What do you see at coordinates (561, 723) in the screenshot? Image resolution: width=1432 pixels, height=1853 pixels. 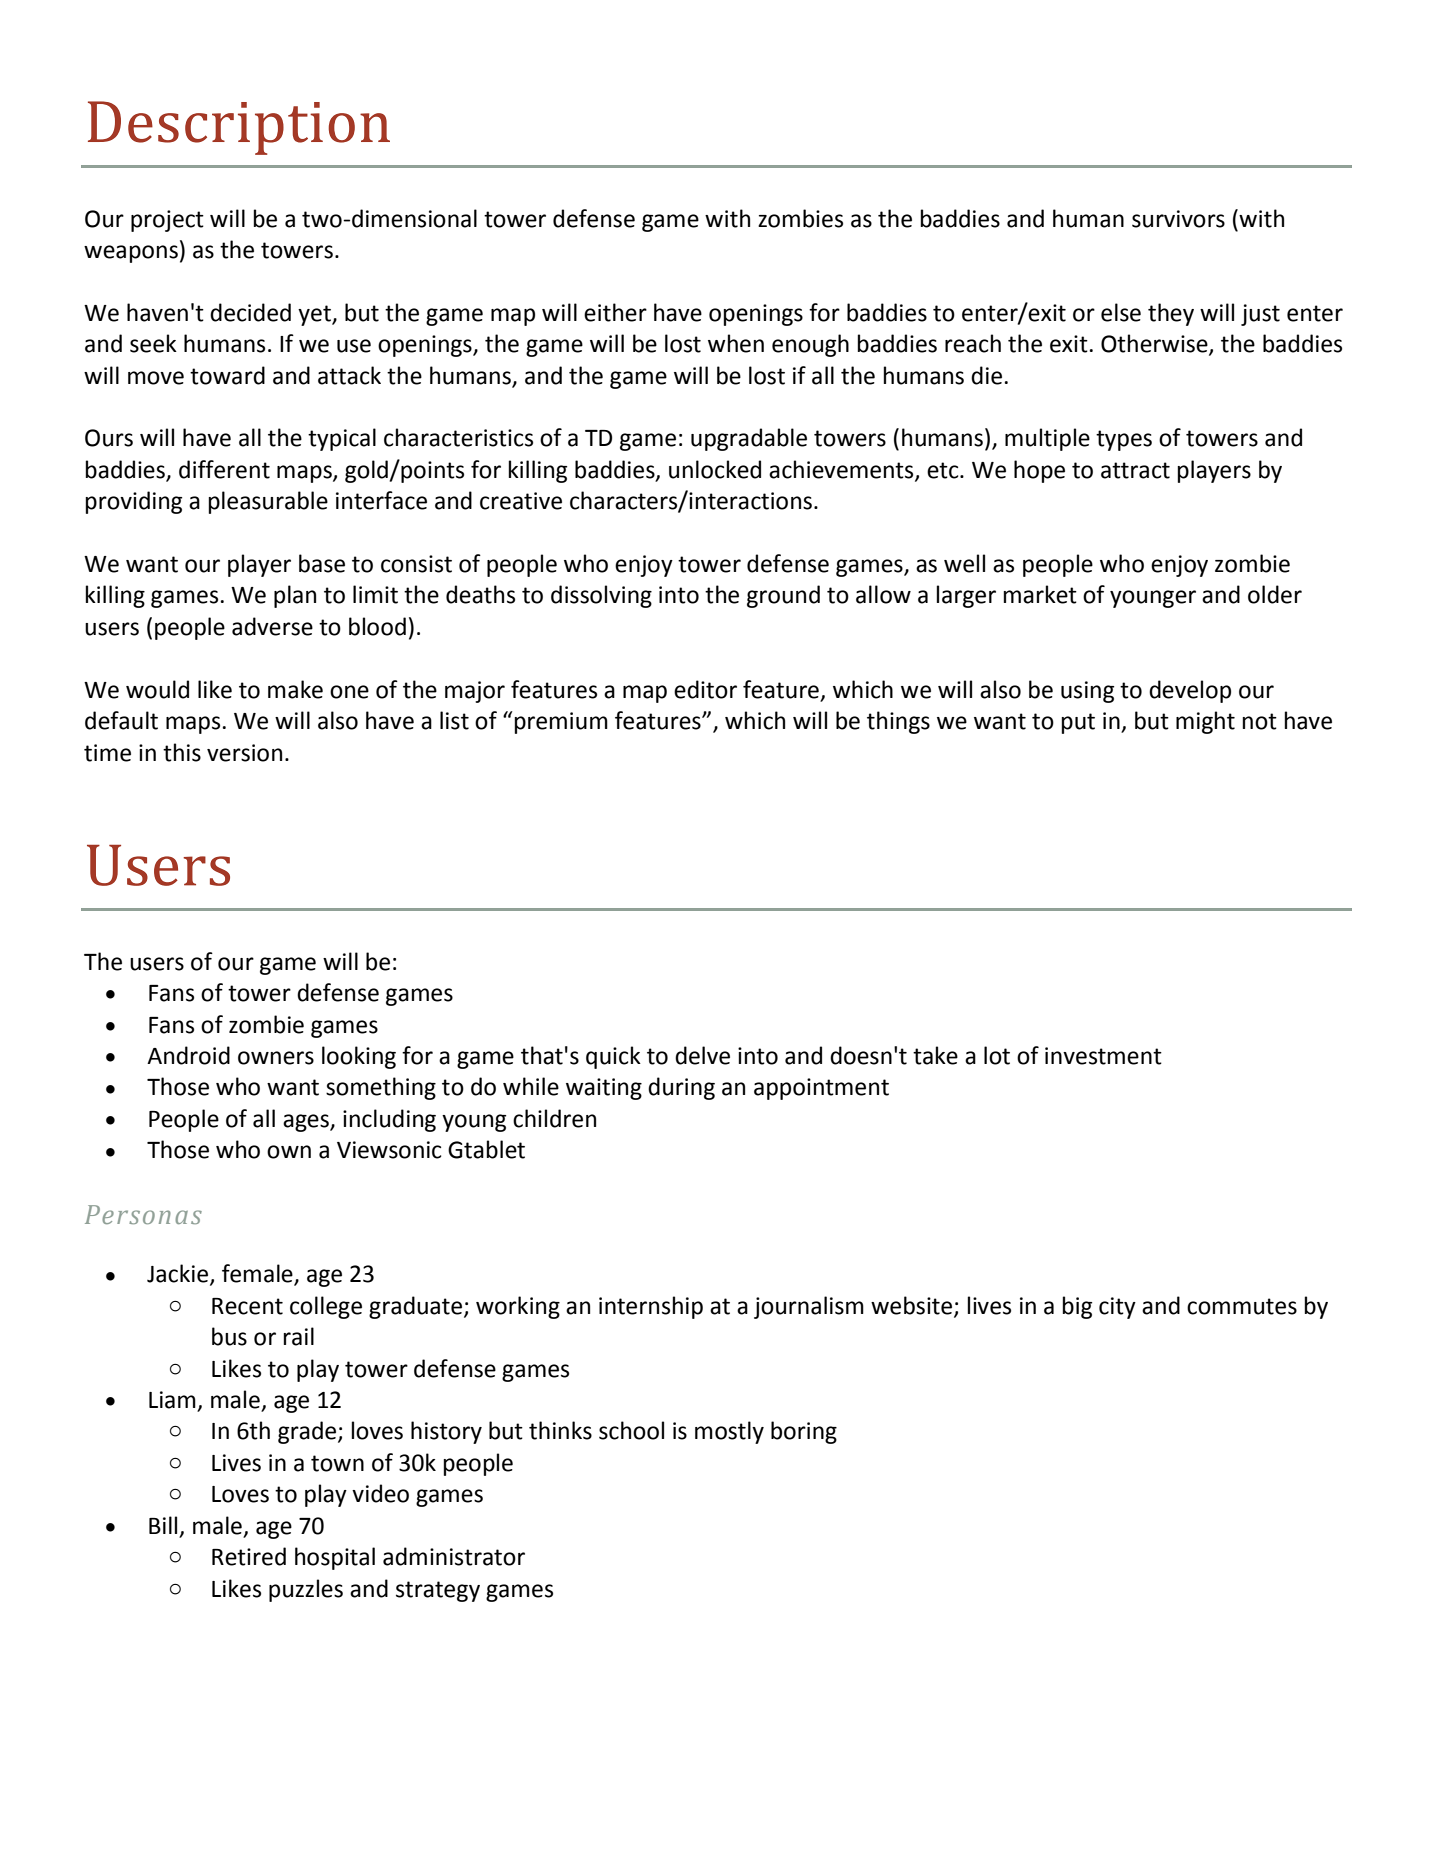 I see `premium` at bounding box center [561, 723].
